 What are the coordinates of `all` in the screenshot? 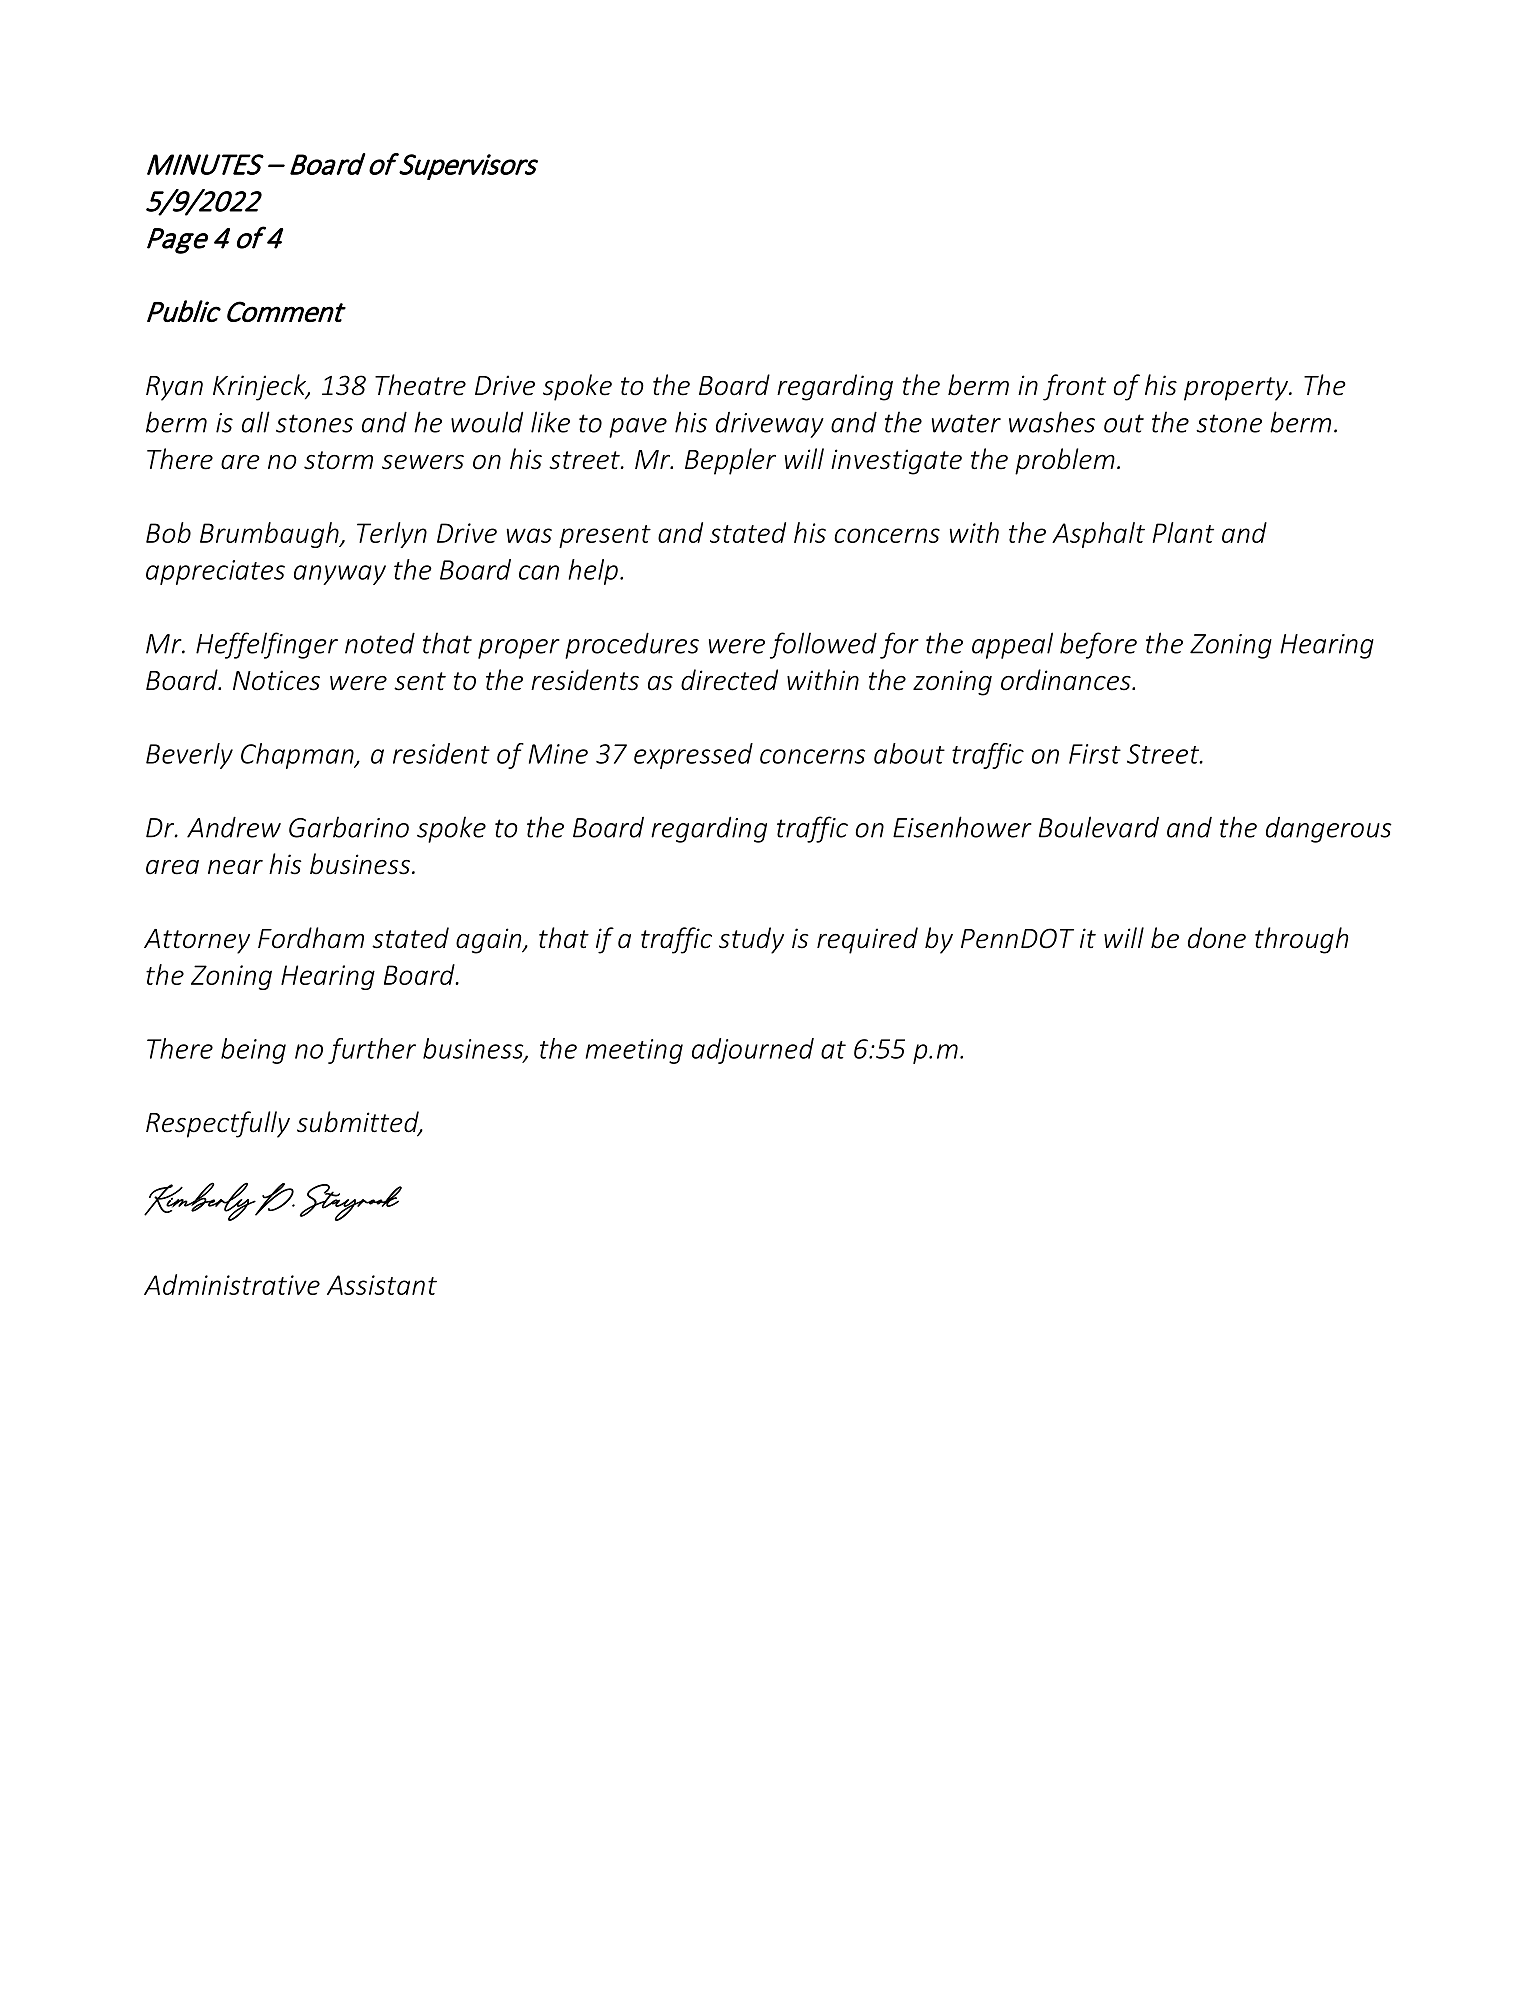 It's located at (256, 422).
